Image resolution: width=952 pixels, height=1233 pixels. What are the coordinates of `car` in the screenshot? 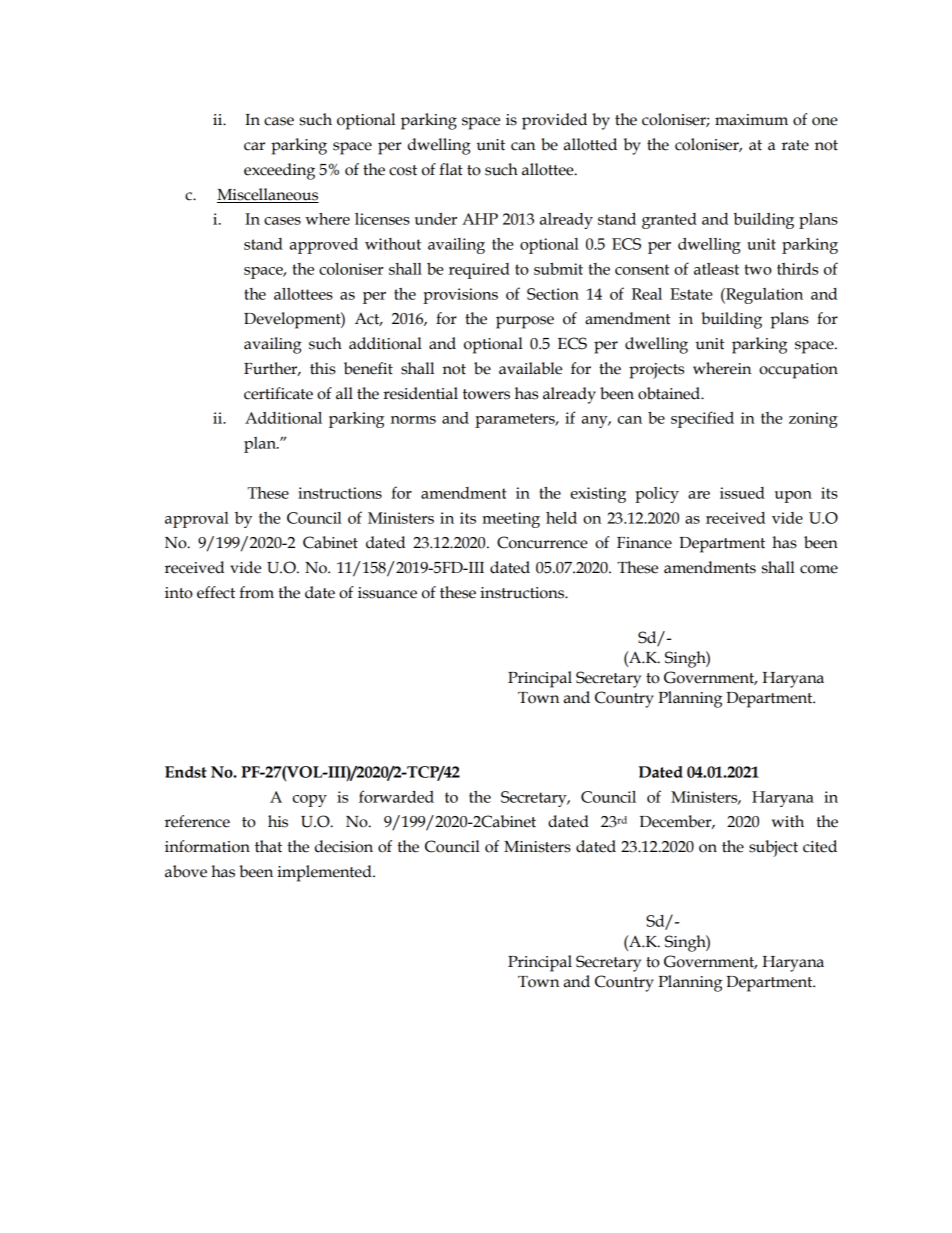 It's located at (254, 146).
